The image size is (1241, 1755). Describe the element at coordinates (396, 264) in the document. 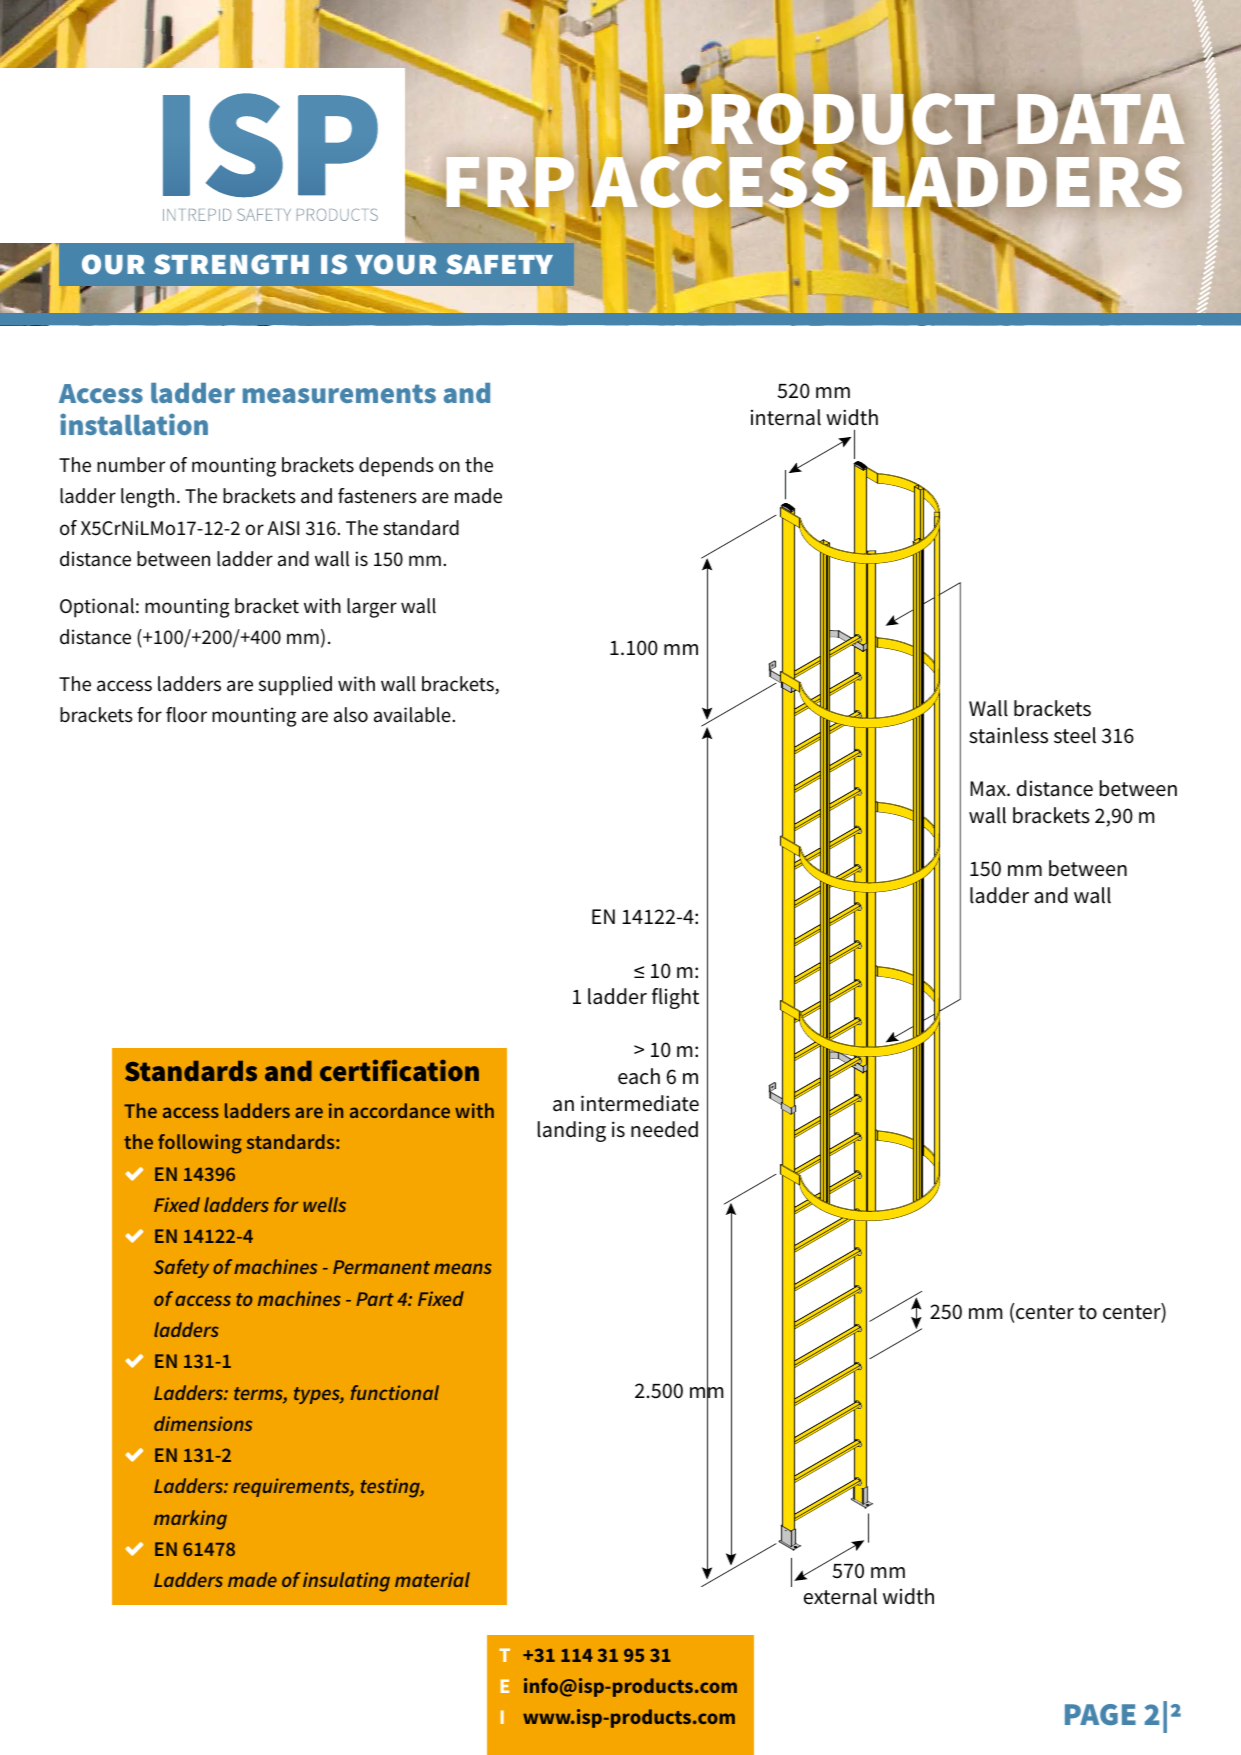

I see `your` at that location.
